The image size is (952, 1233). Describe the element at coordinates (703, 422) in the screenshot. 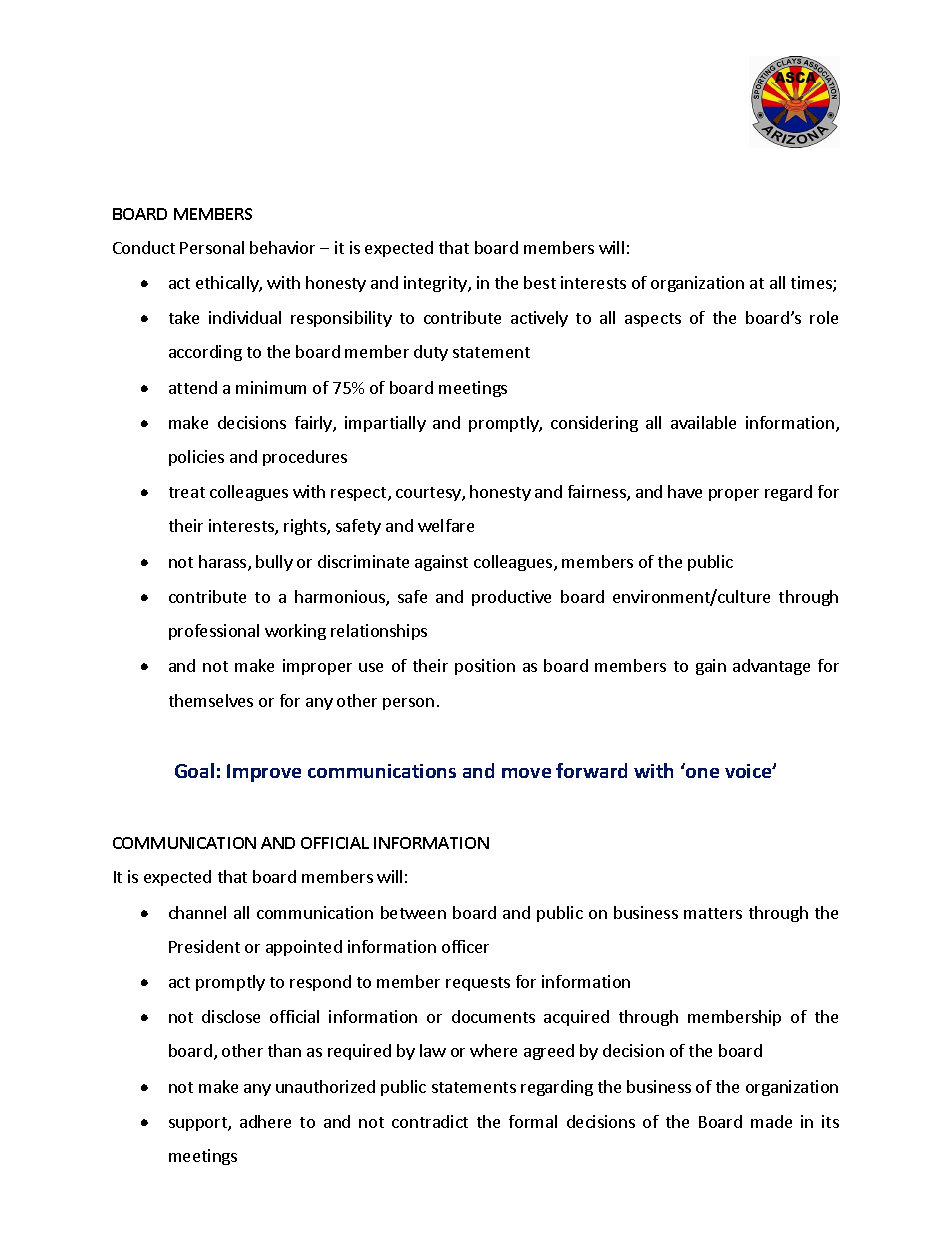

I see `available` at that location.
